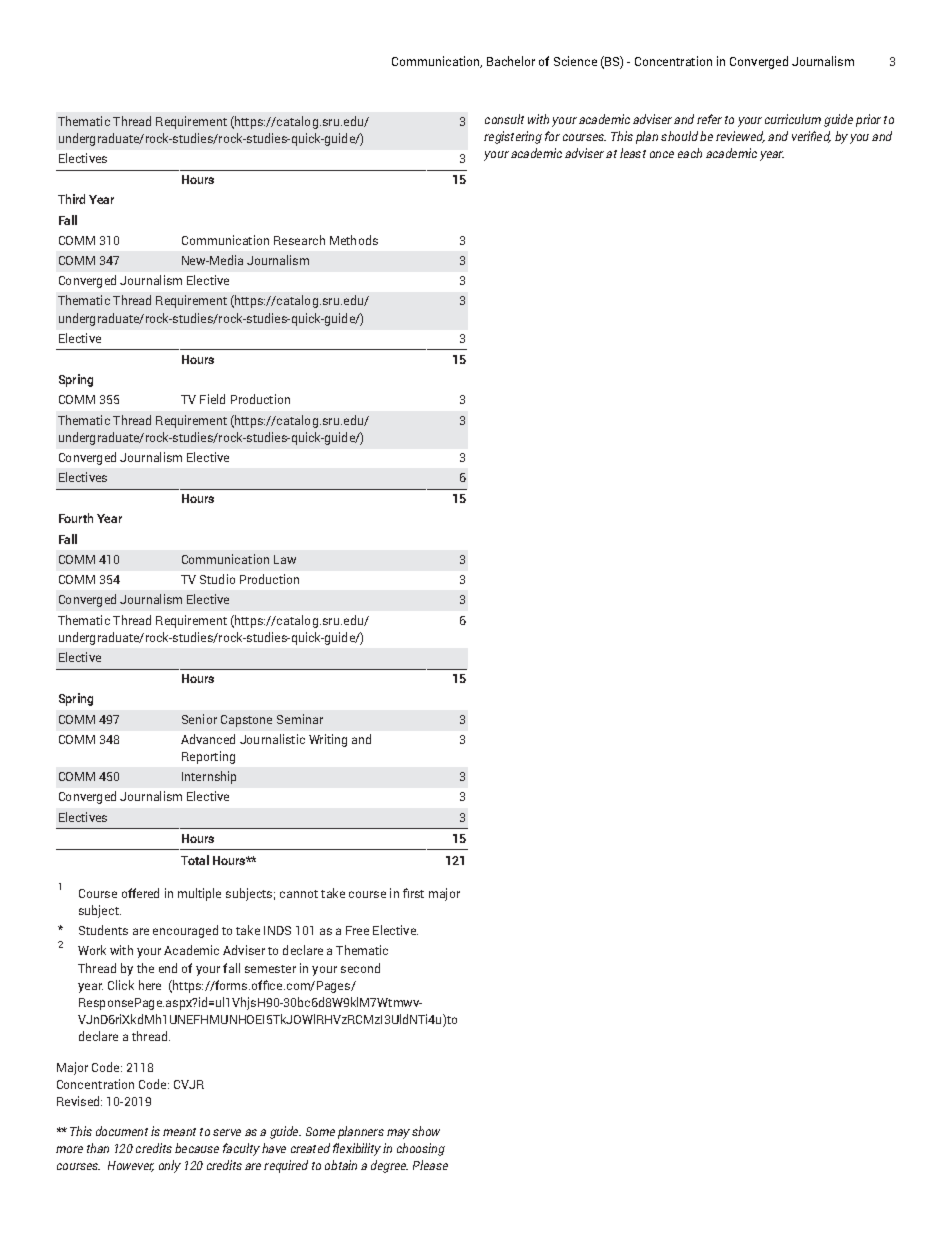  I want to click on meant, so click(179, 1132).
